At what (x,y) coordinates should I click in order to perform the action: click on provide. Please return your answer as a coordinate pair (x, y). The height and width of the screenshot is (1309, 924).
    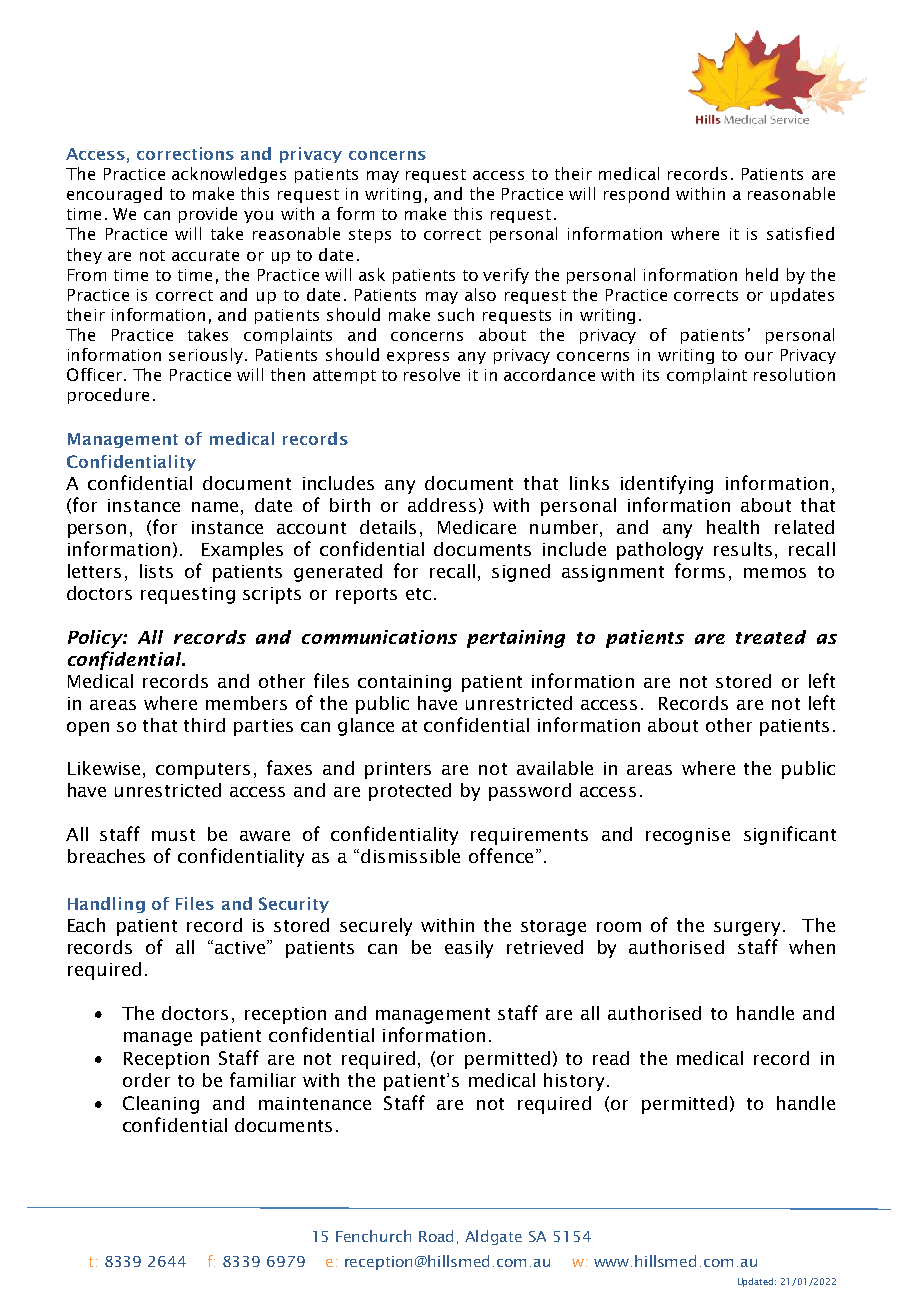
    Looking at the image, I should click on (208, 215).
